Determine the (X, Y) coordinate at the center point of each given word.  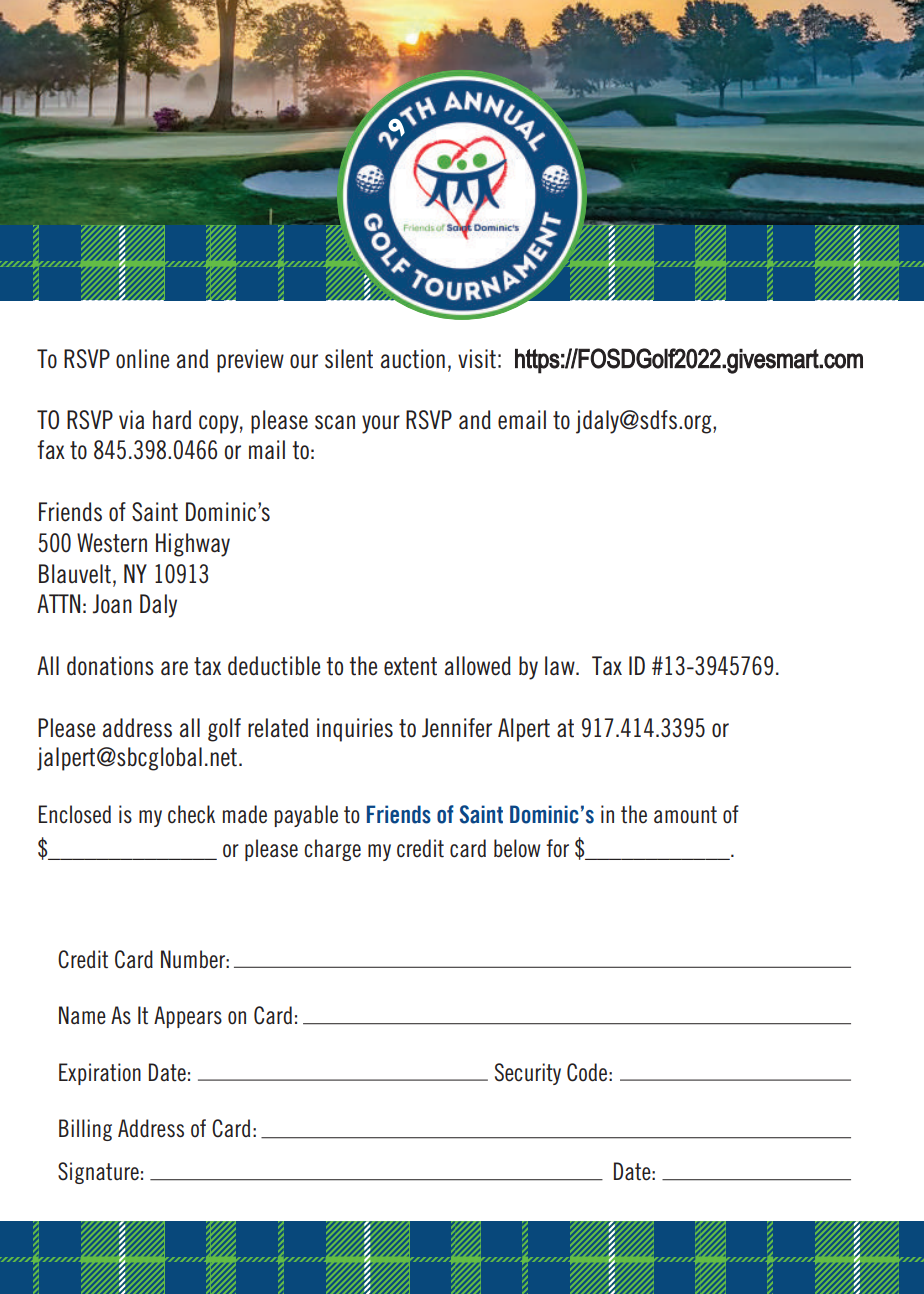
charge (332, 850)
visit (477, 359)
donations (110, 666)
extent (410, 666)
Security (528, 1074)
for (557, 848)
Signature (98, 1173)
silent (349, 359)
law (561, 665)
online (142, 359)
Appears (188, 1017)
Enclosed (75, 814)
